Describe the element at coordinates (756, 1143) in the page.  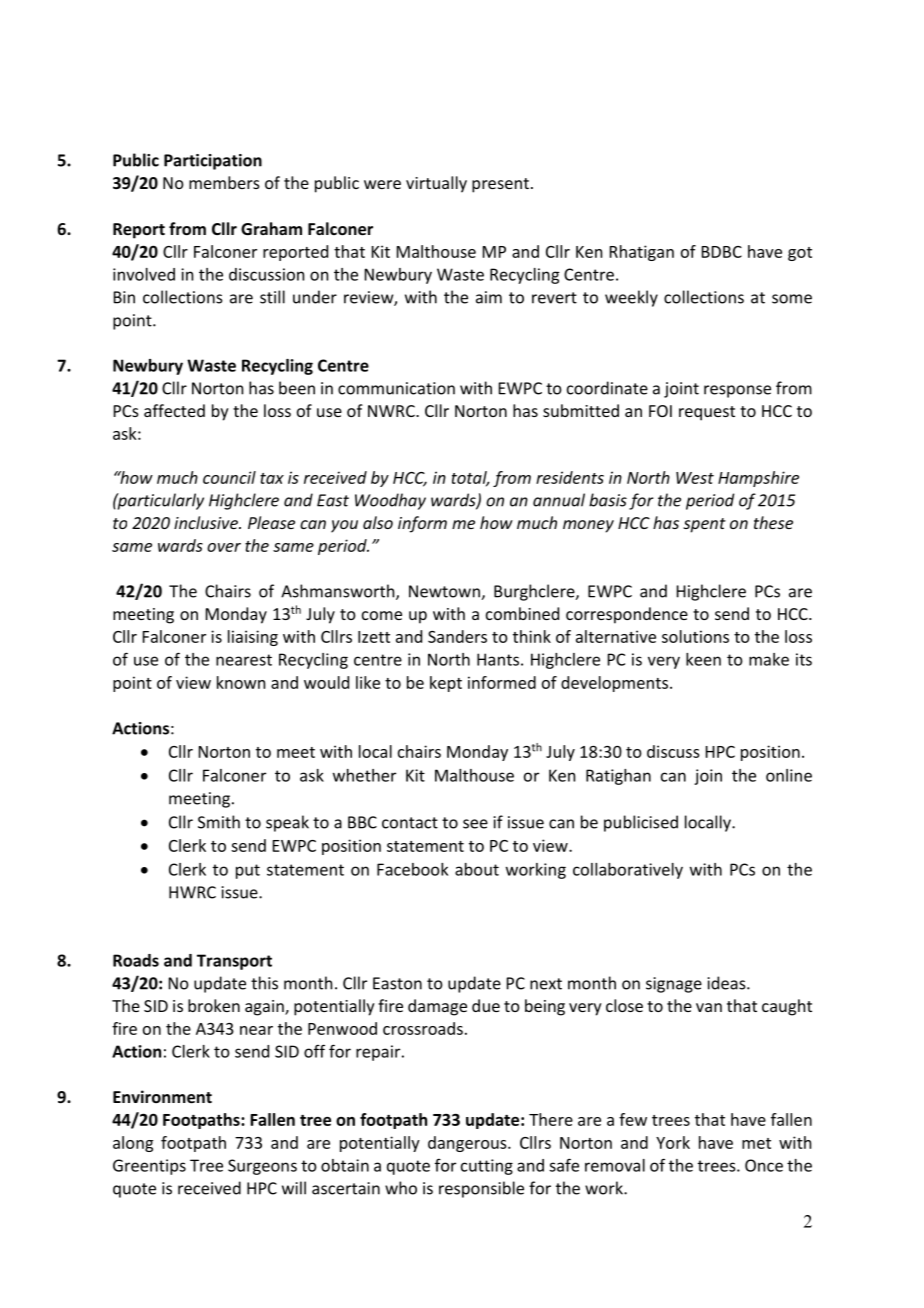
I see `met` at that location.
